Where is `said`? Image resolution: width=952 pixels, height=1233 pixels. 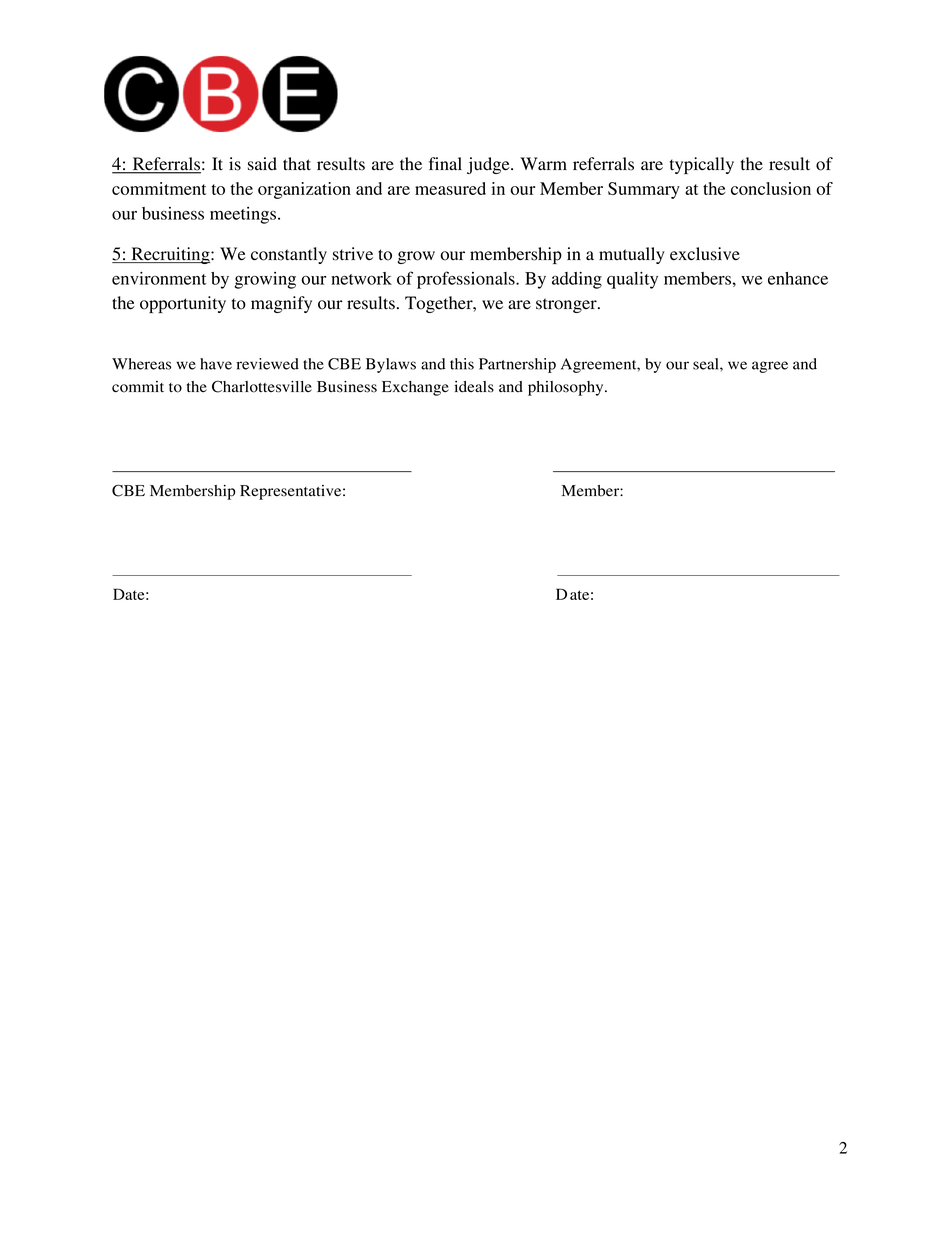
said is located at coordinates (262, 164).
